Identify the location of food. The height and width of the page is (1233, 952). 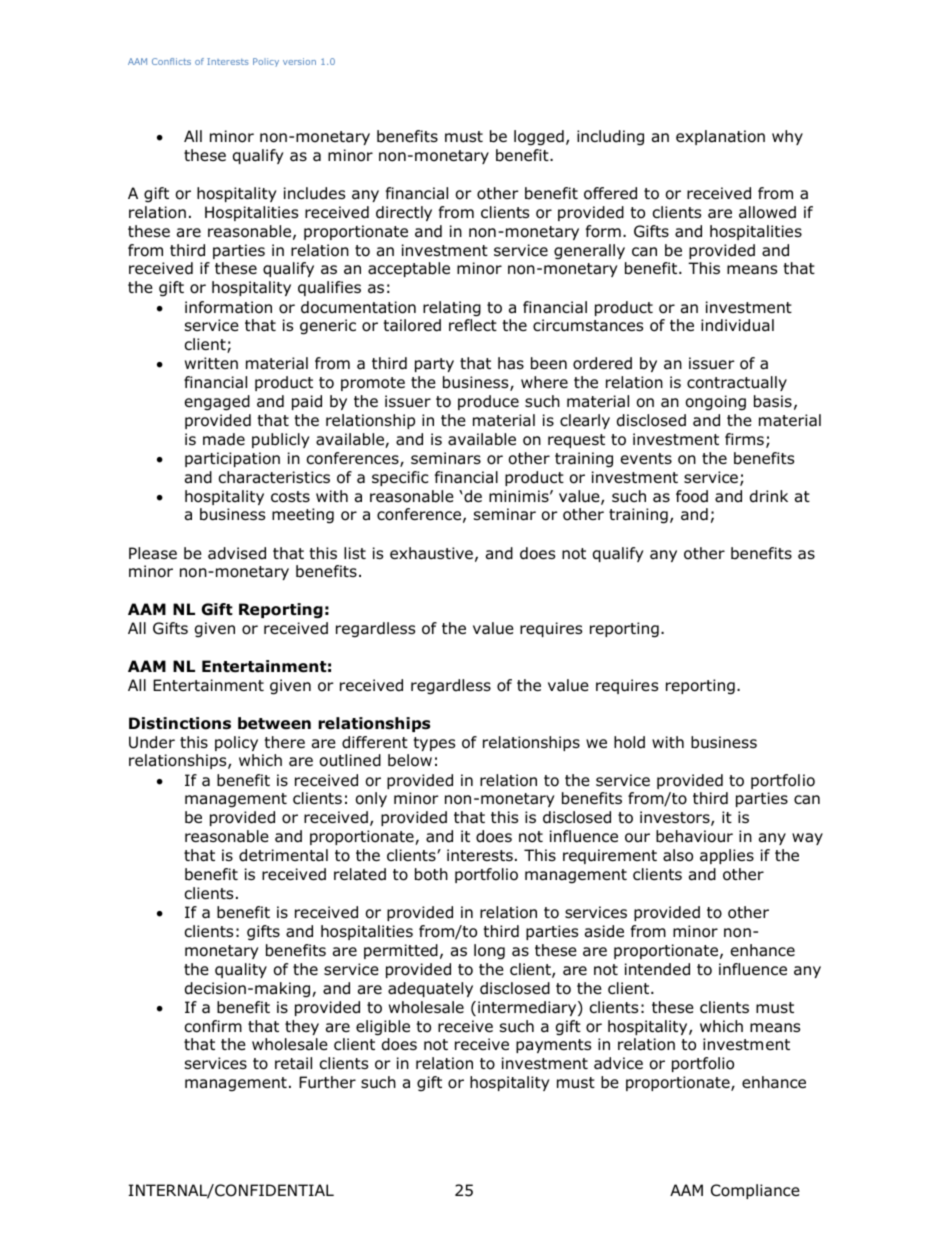
(692, 496).
